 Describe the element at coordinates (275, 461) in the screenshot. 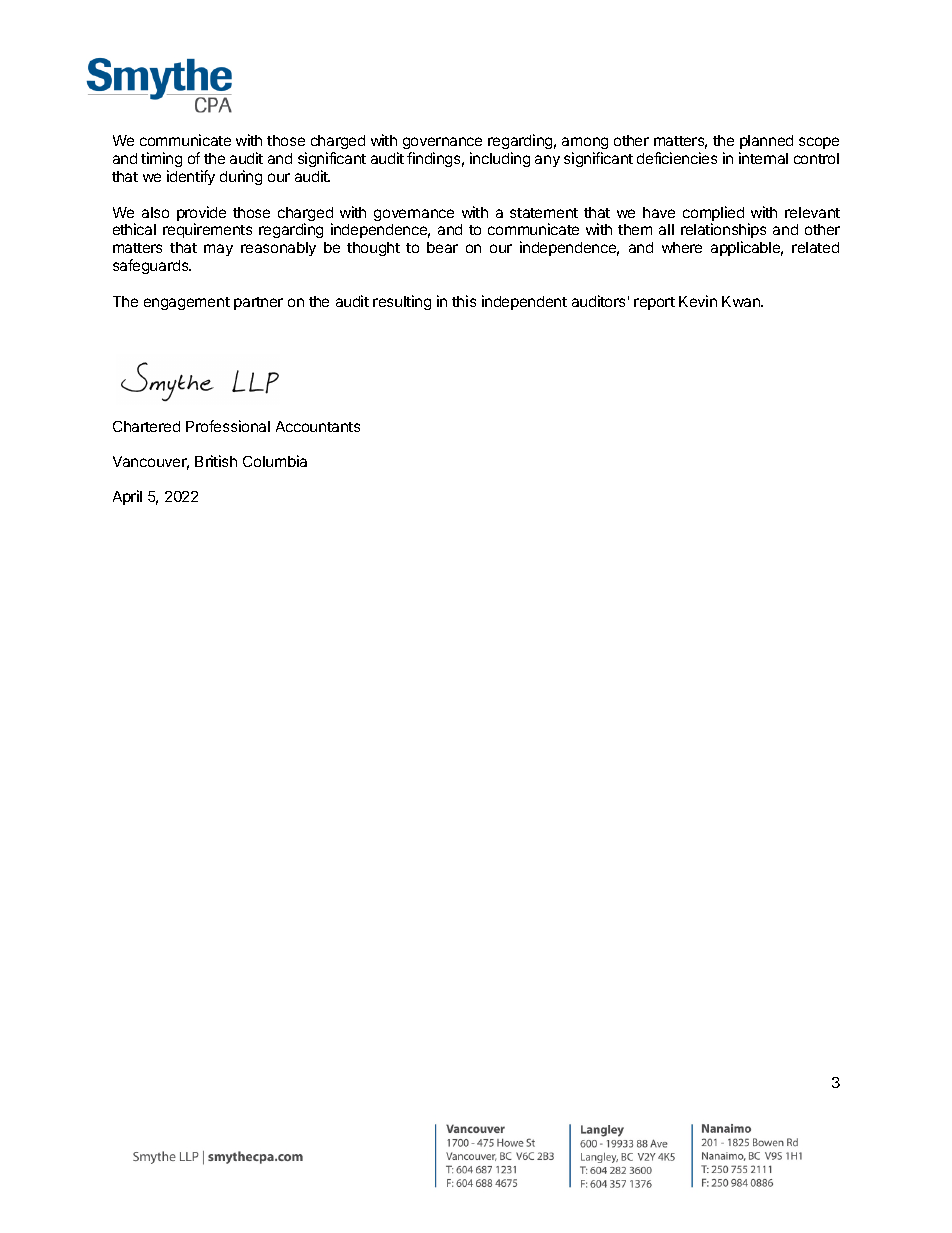

I see `Columbia` at that location.
